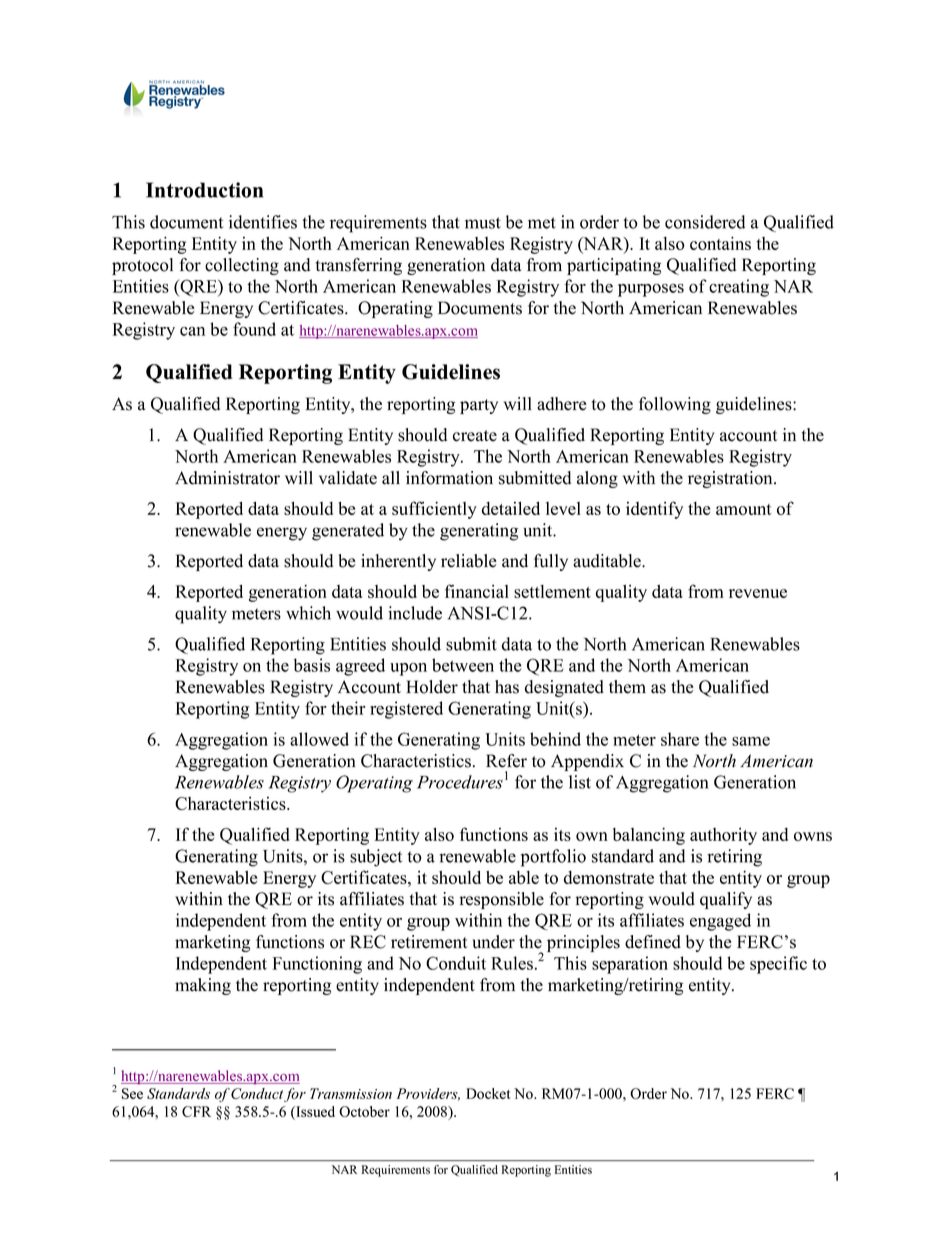 This screenshot has width=952, height=1233. What do you see at coordinates (227, 478) in the screenshot?
I see `Administrator` at bounding box center [227, 478].
